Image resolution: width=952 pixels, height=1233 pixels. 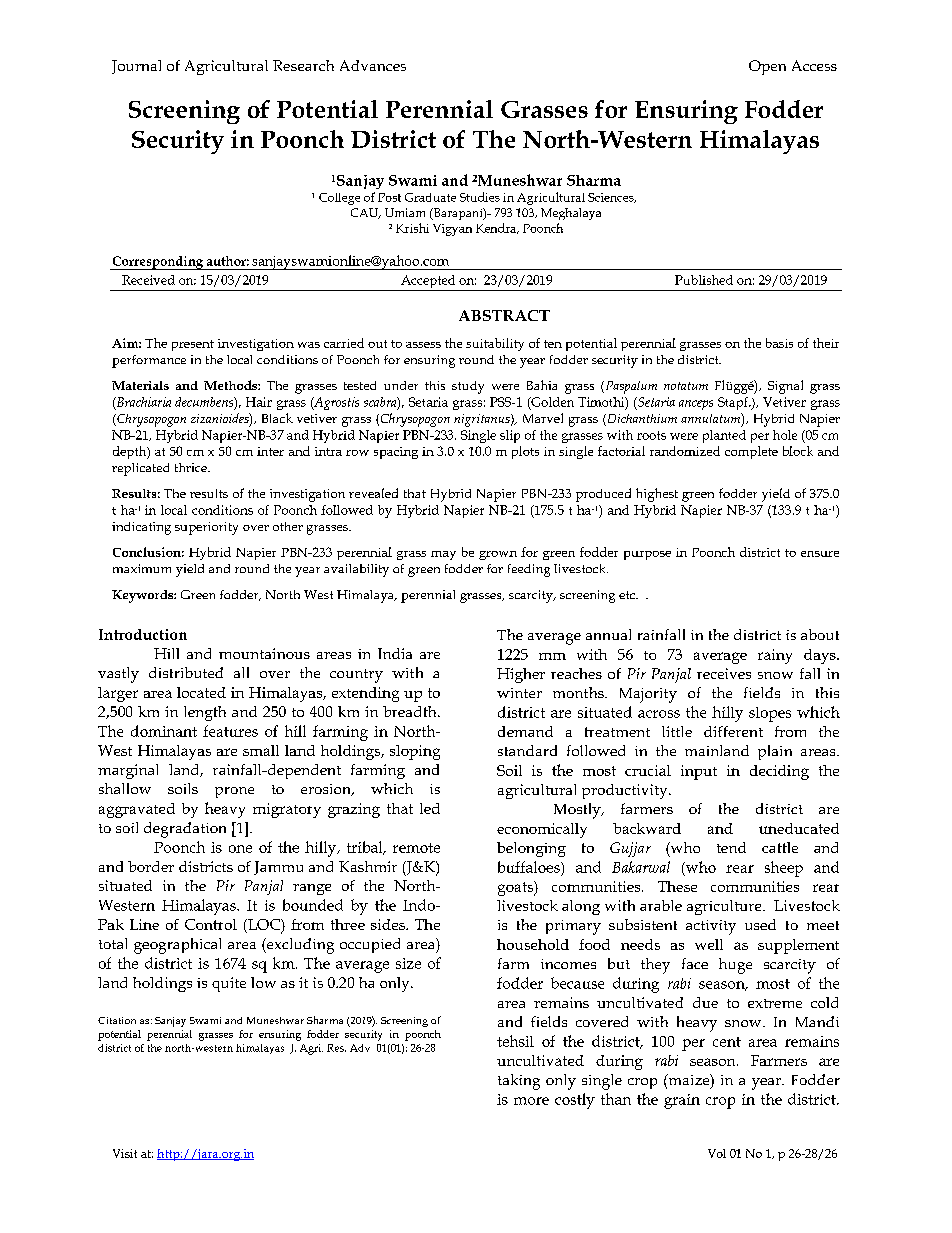 I want to click on Introduction, so click(x=143, y=634).
